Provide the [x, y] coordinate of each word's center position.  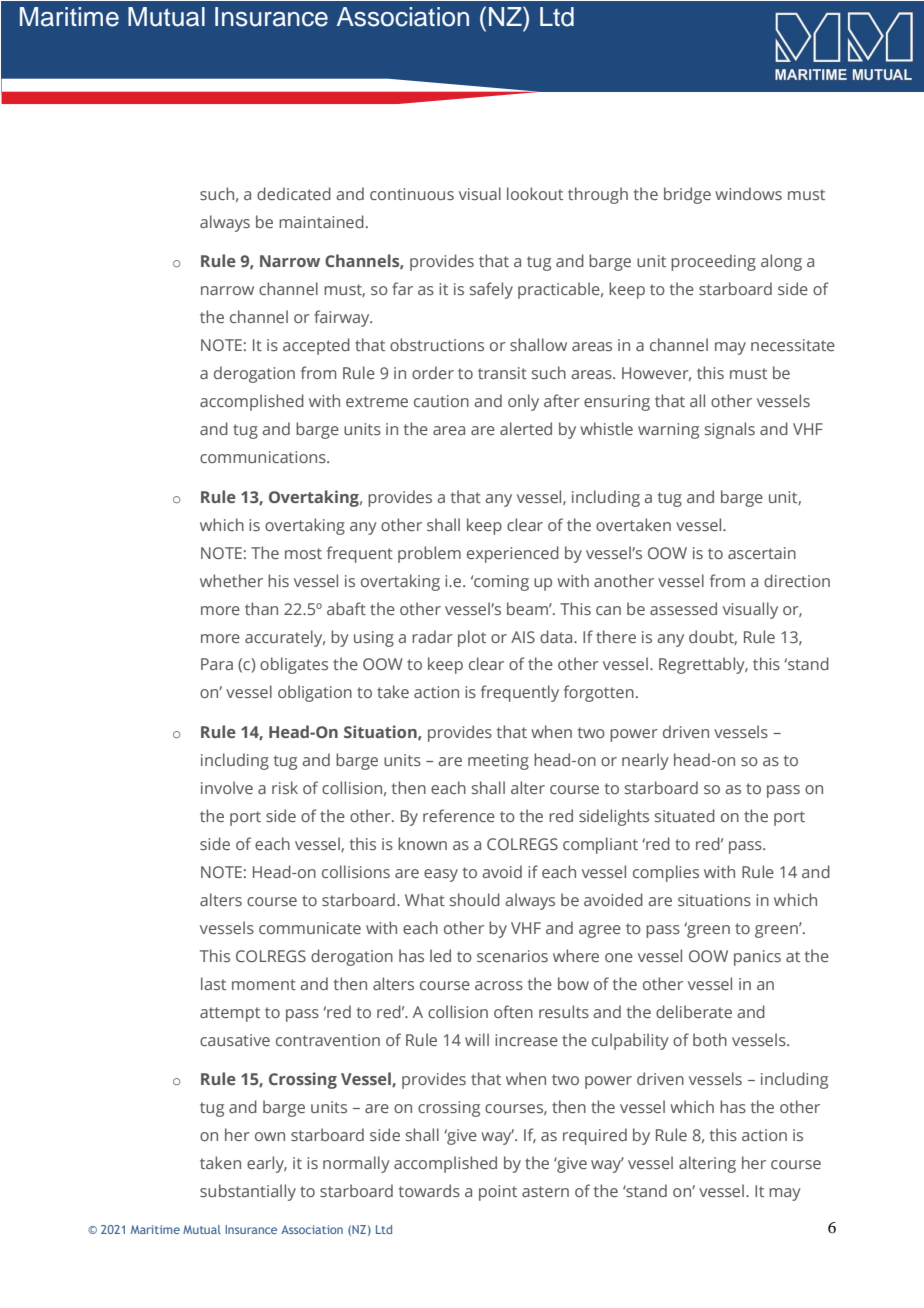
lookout [535, 193]
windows [748, 193]
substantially [248, 1192]
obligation [315, 693]
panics [757, 958]
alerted [526, 428]
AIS [523, 637]
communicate [310, 928]
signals [730, 430]
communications [264, 457]
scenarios [512, 956]
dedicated [294, 193]
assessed [683, 608]
